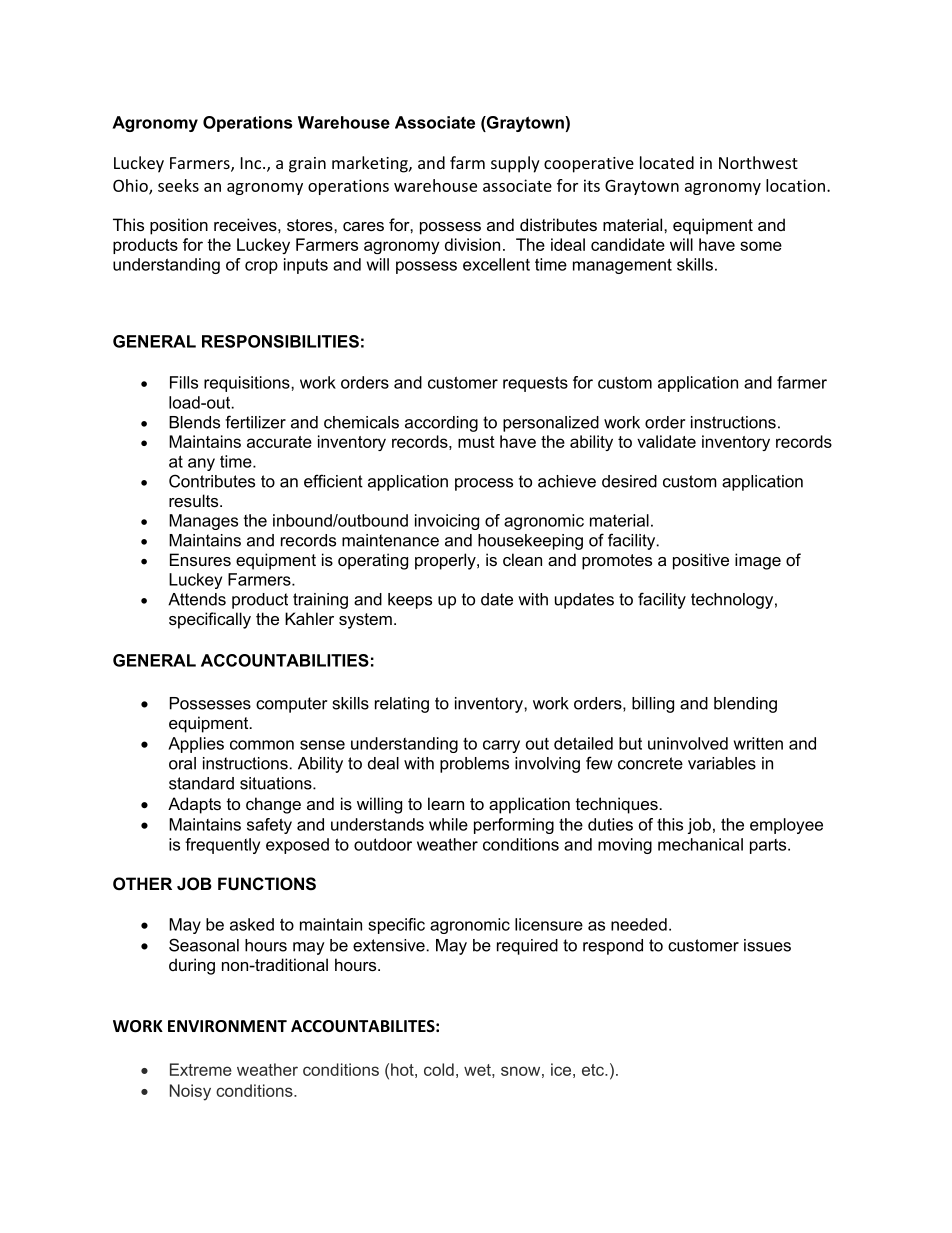 The image size is (952, 1233). Describe the element at coordinates (201, 783) in the image. I see `standard` at that location.
